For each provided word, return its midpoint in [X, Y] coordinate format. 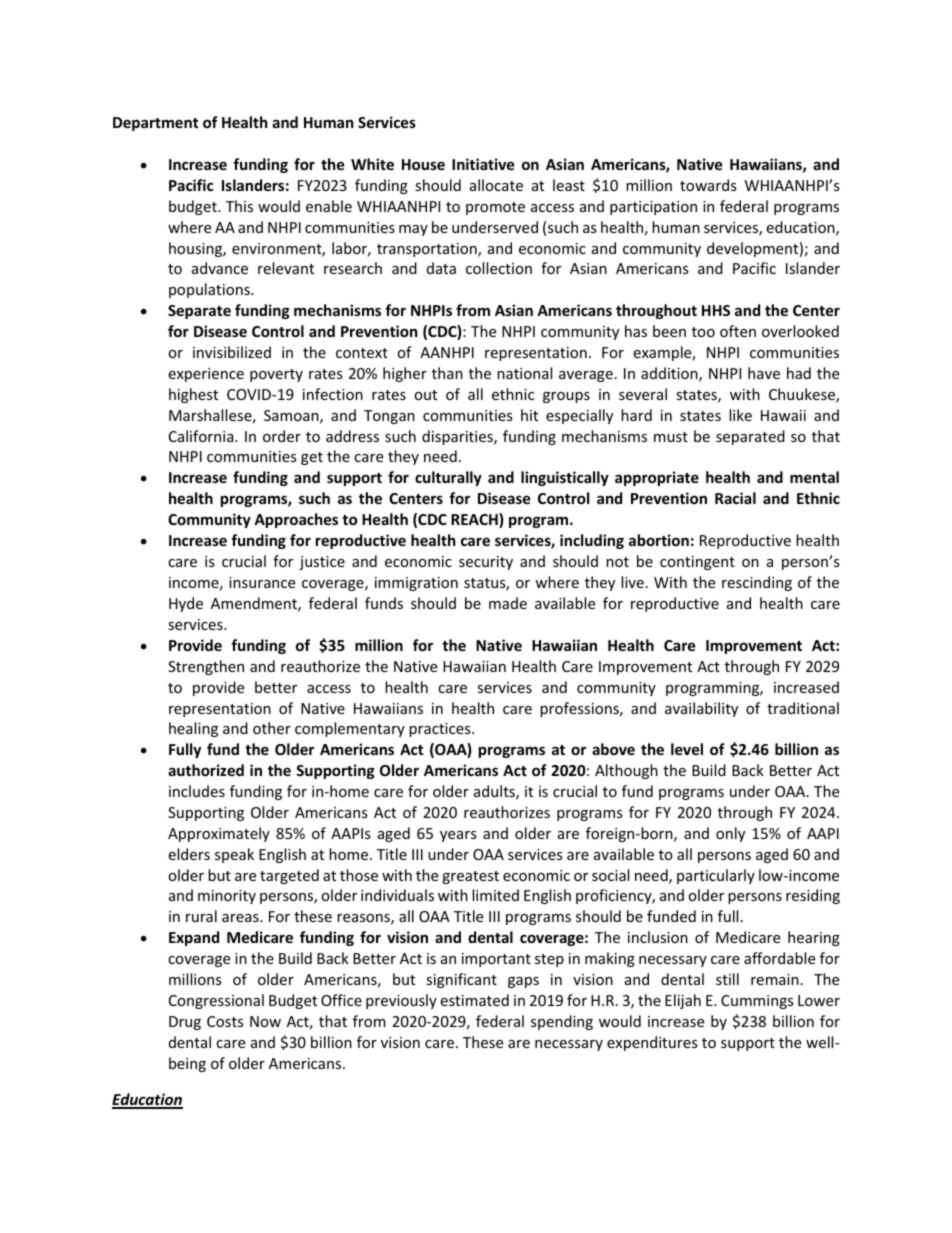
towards [708, 185]
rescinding [757, 583]
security [486, 563]
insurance [262, 582]
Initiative [483, 164]
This [239, 206]
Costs [225, 1021]
